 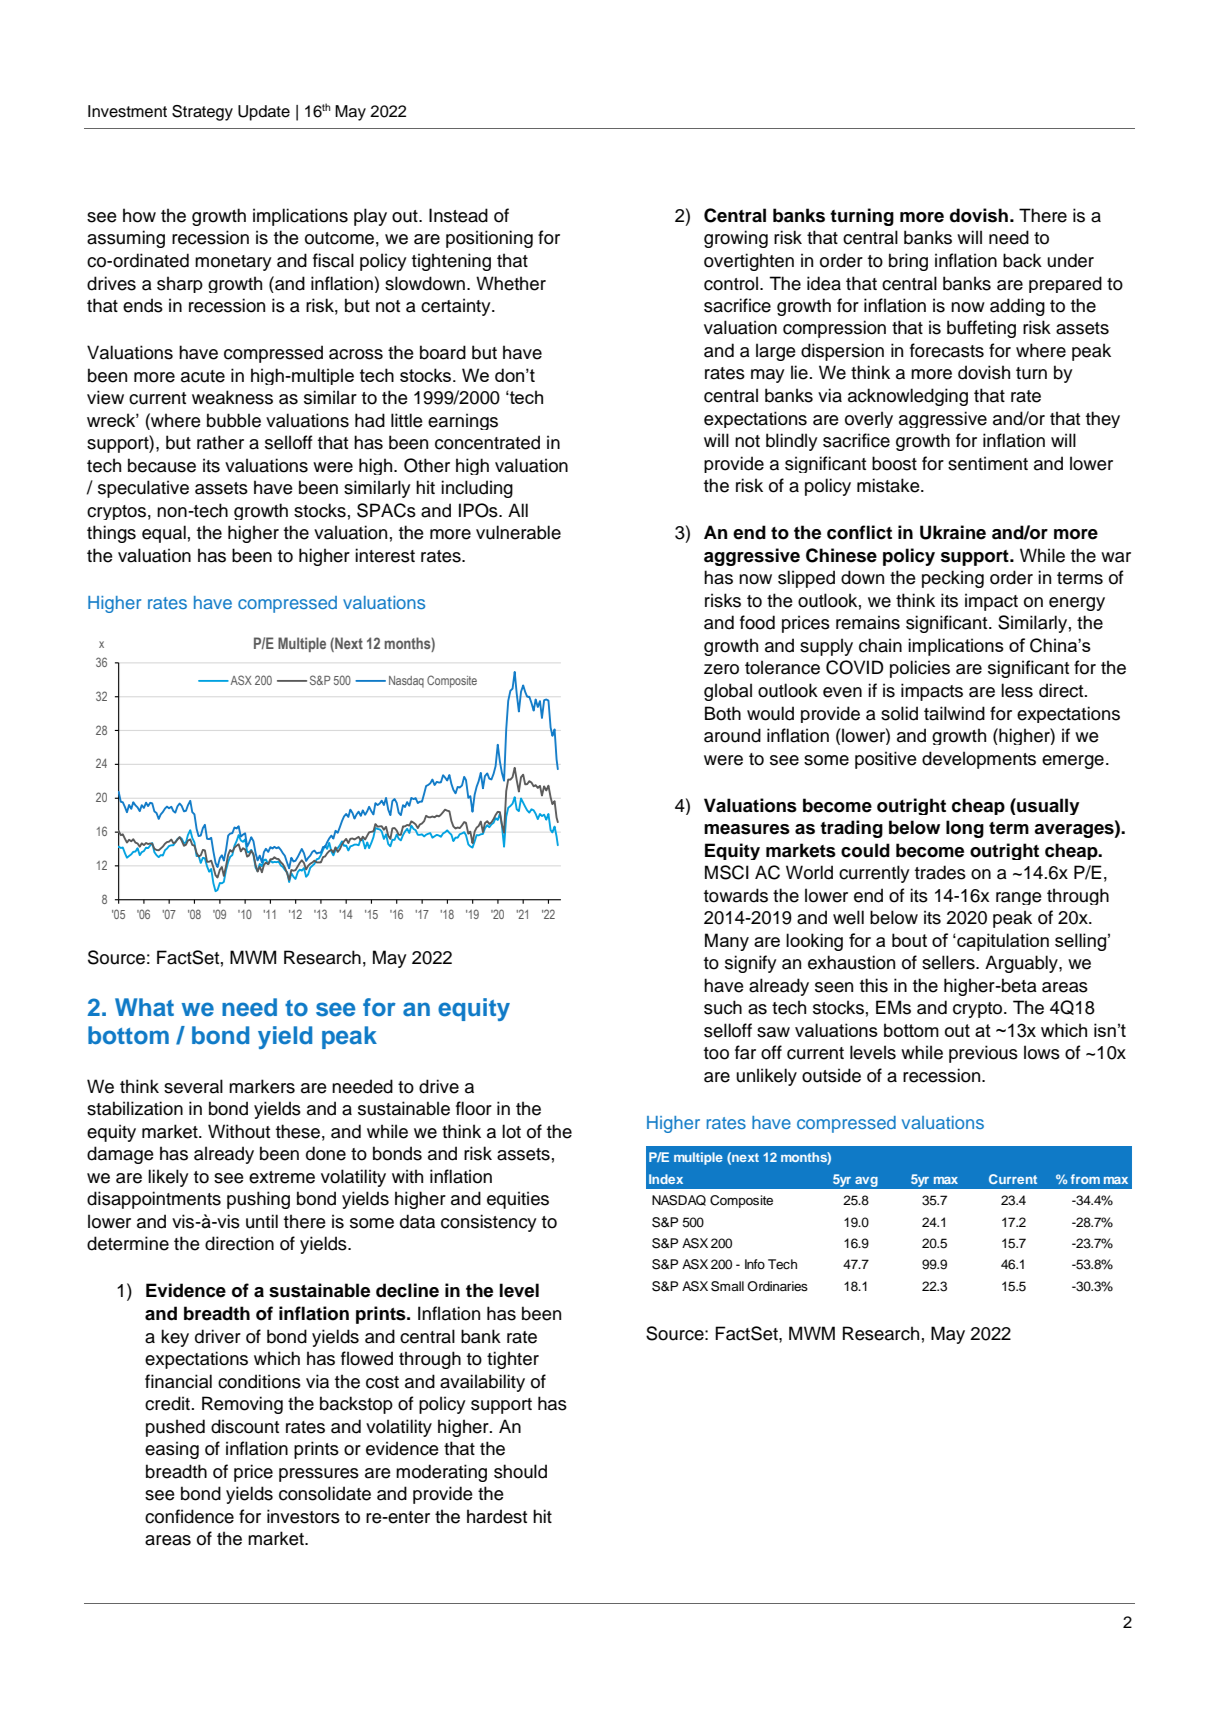 What do you see at coordinates (264, 113) in the document?
I see `Update` at bounding box center [264, 113].
